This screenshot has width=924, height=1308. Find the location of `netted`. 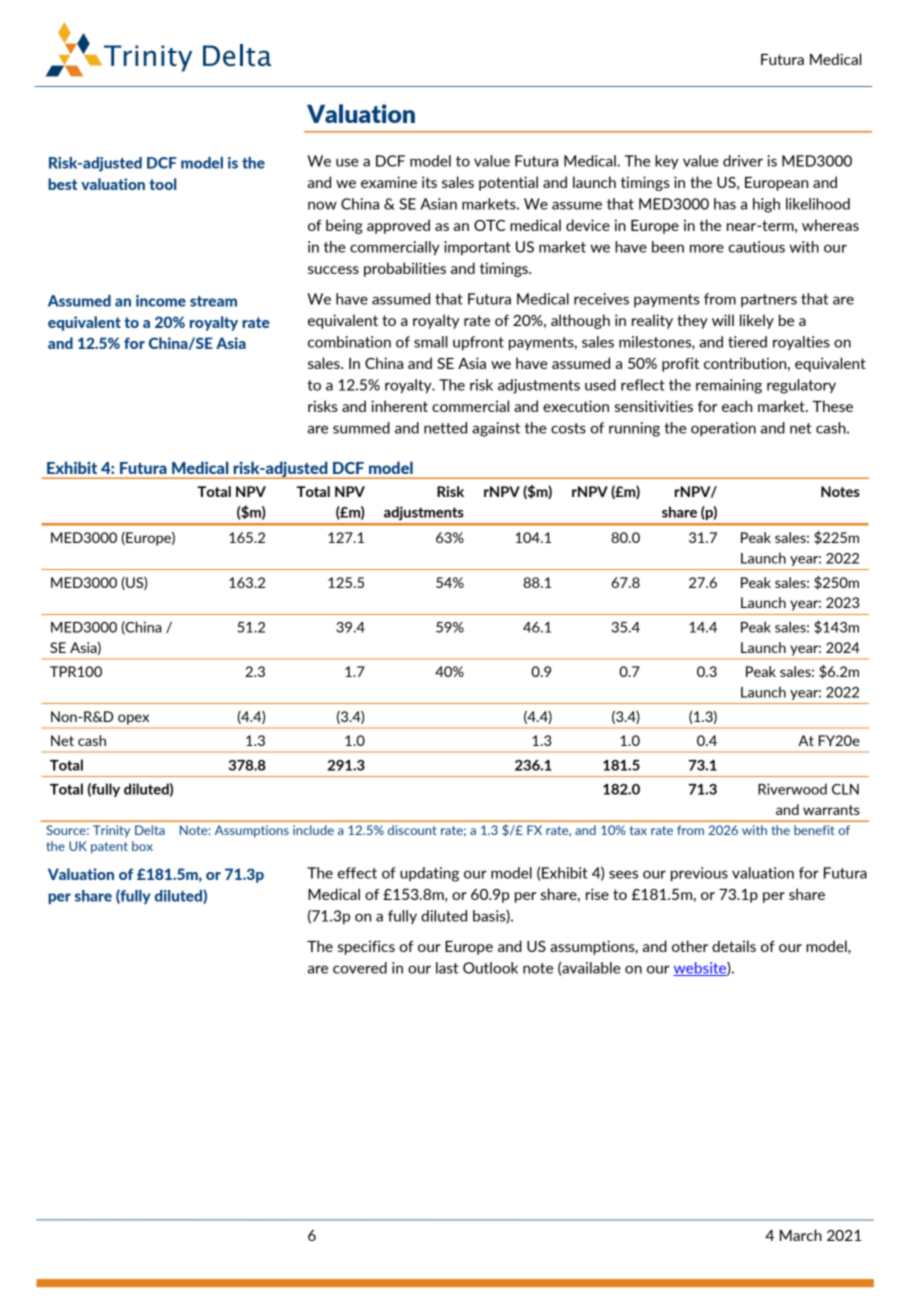

netted is located at coordinates (445, 428).
